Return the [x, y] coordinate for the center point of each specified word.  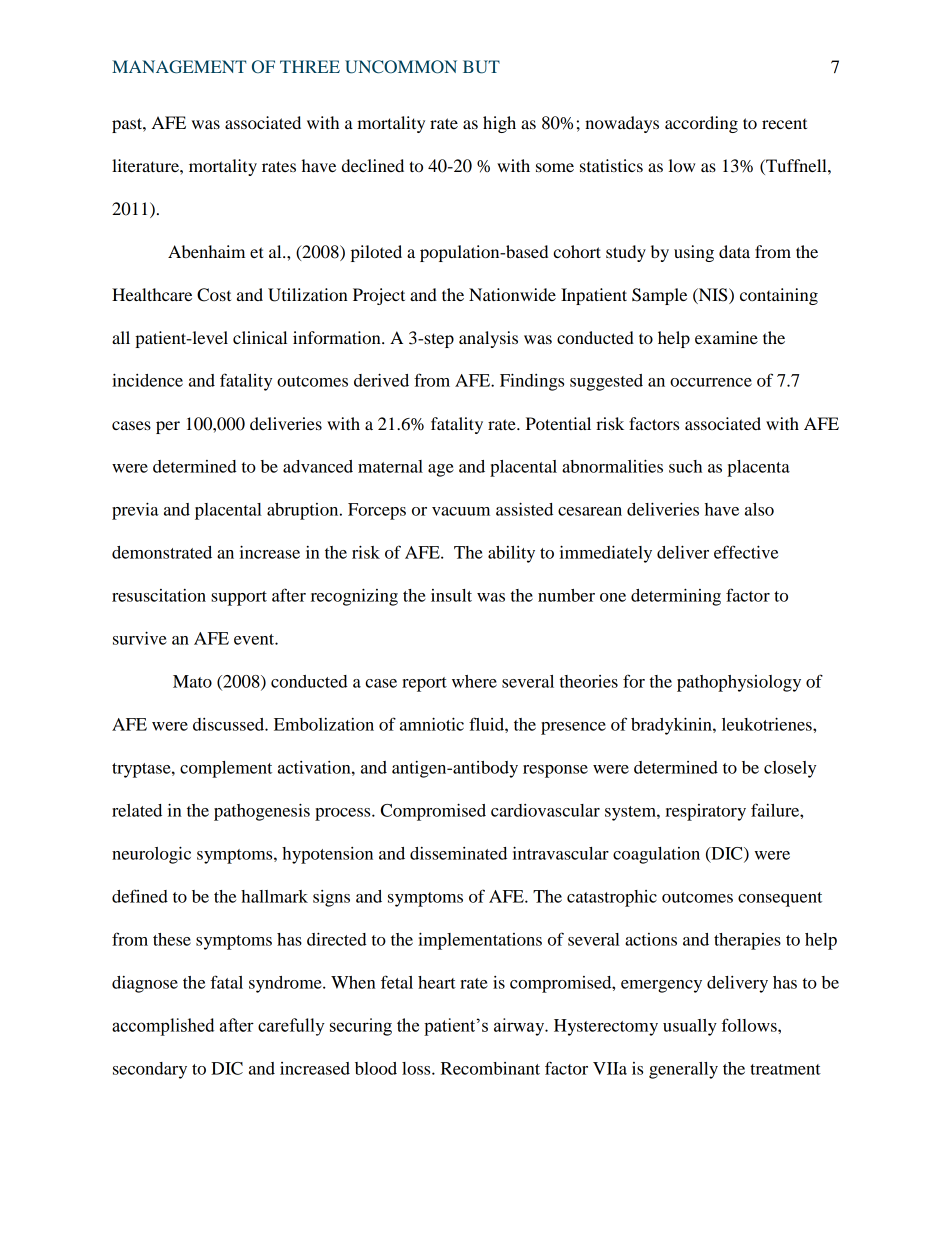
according [701, 124]
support [239, 598]
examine [726, 337]
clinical [260, 337]
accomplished [163, 1027]
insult [451, 595]
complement [226, 769]
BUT [481, 67]
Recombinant [490, 1068]
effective [746, 552]
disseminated [458, 853]
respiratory [705, 812]
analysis [488, 339]
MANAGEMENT [179, 67]
